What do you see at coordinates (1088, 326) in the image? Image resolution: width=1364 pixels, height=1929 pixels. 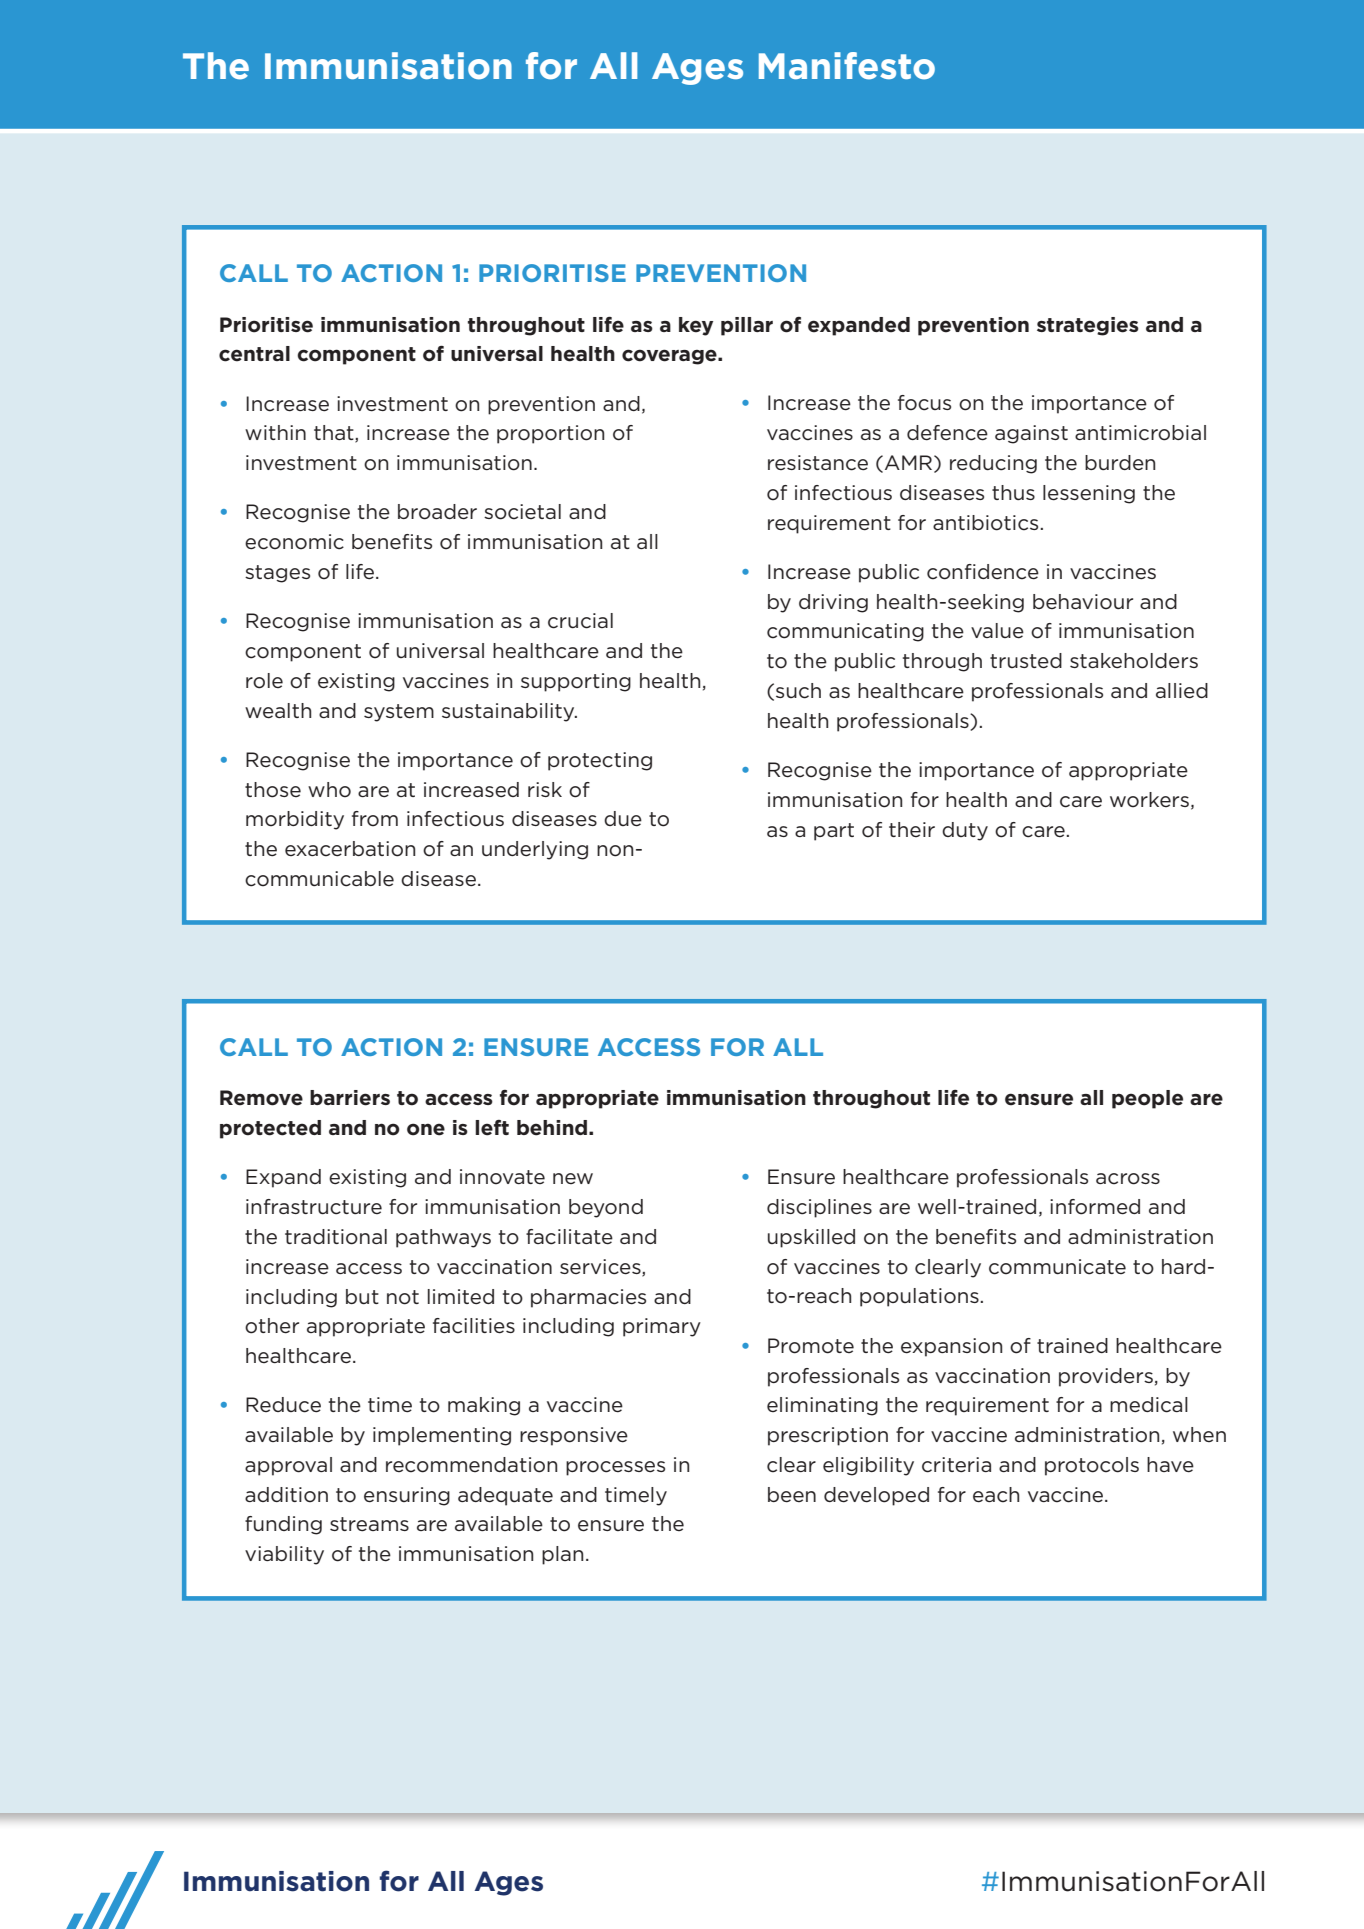 I see `strategies` at bounding box center [1088, 326].
